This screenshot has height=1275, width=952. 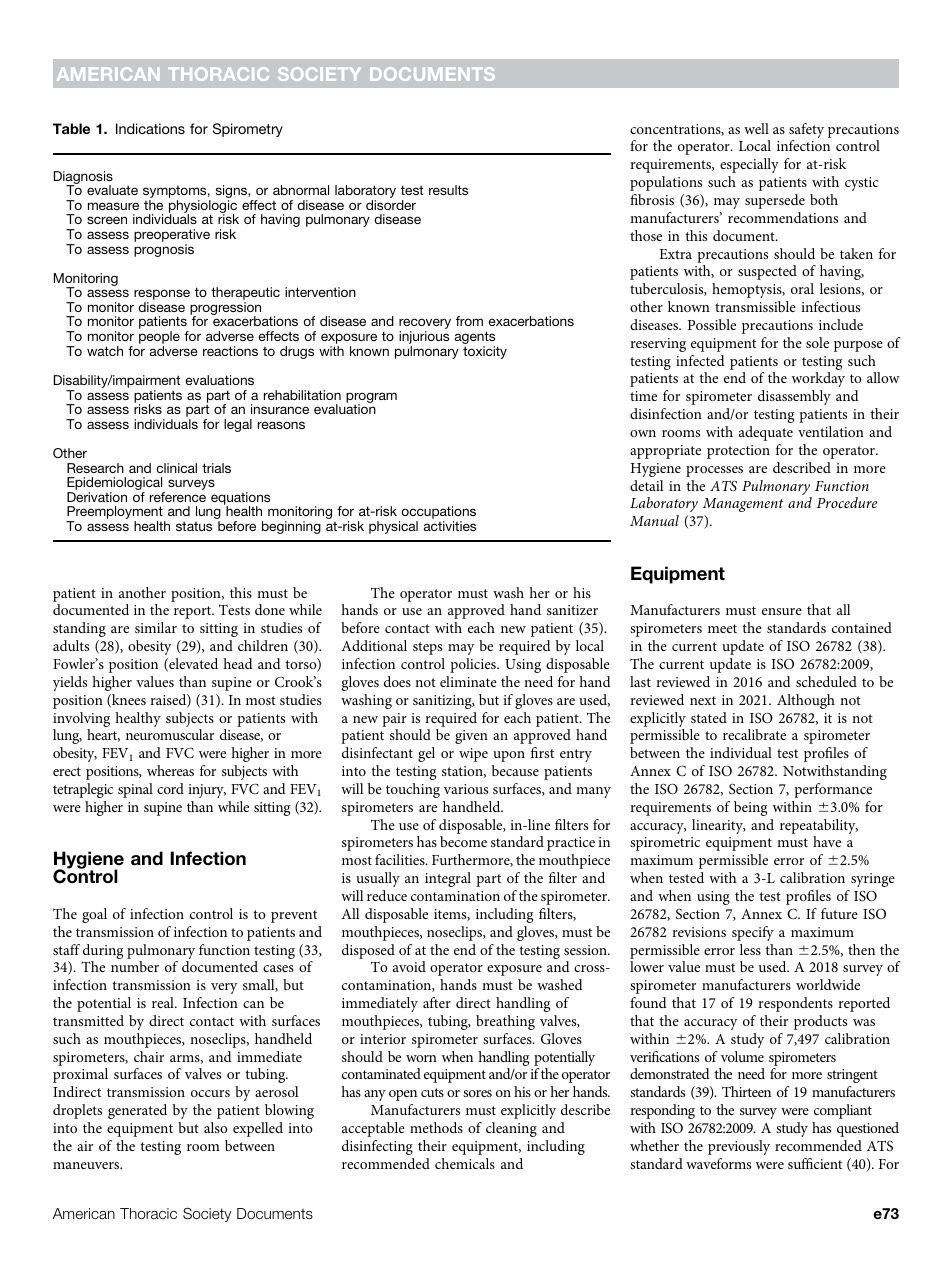 What do you see at coordinates (466, 789) in the screenshot?
I see `various` at bounding box center [466, 789].
